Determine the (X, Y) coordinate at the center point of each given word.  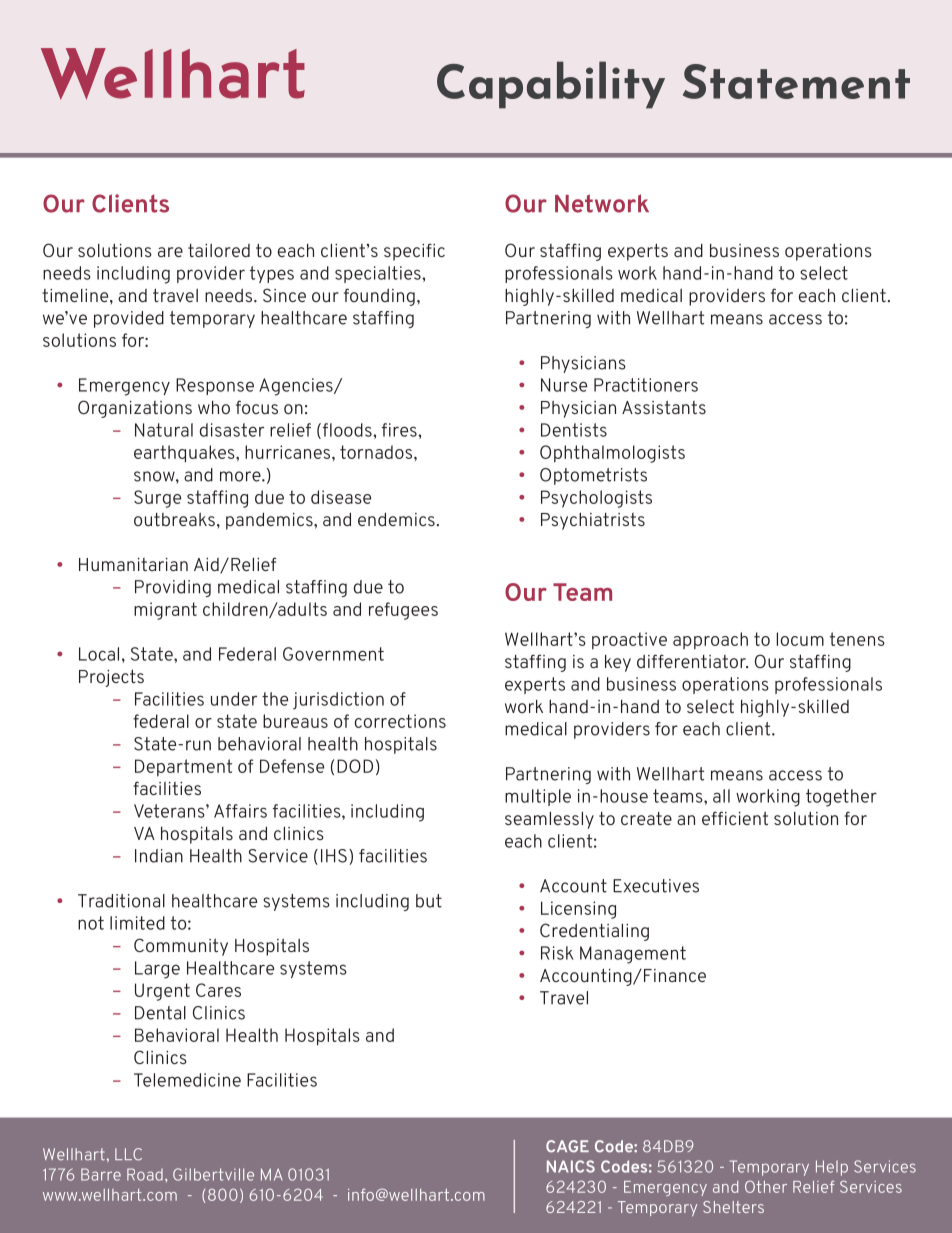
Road (145, 1174)
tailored (219, 250)
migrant (165, 611)
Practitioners (646, 385)
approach (710, 641)
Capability (551, 85)
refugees (403, 611)
